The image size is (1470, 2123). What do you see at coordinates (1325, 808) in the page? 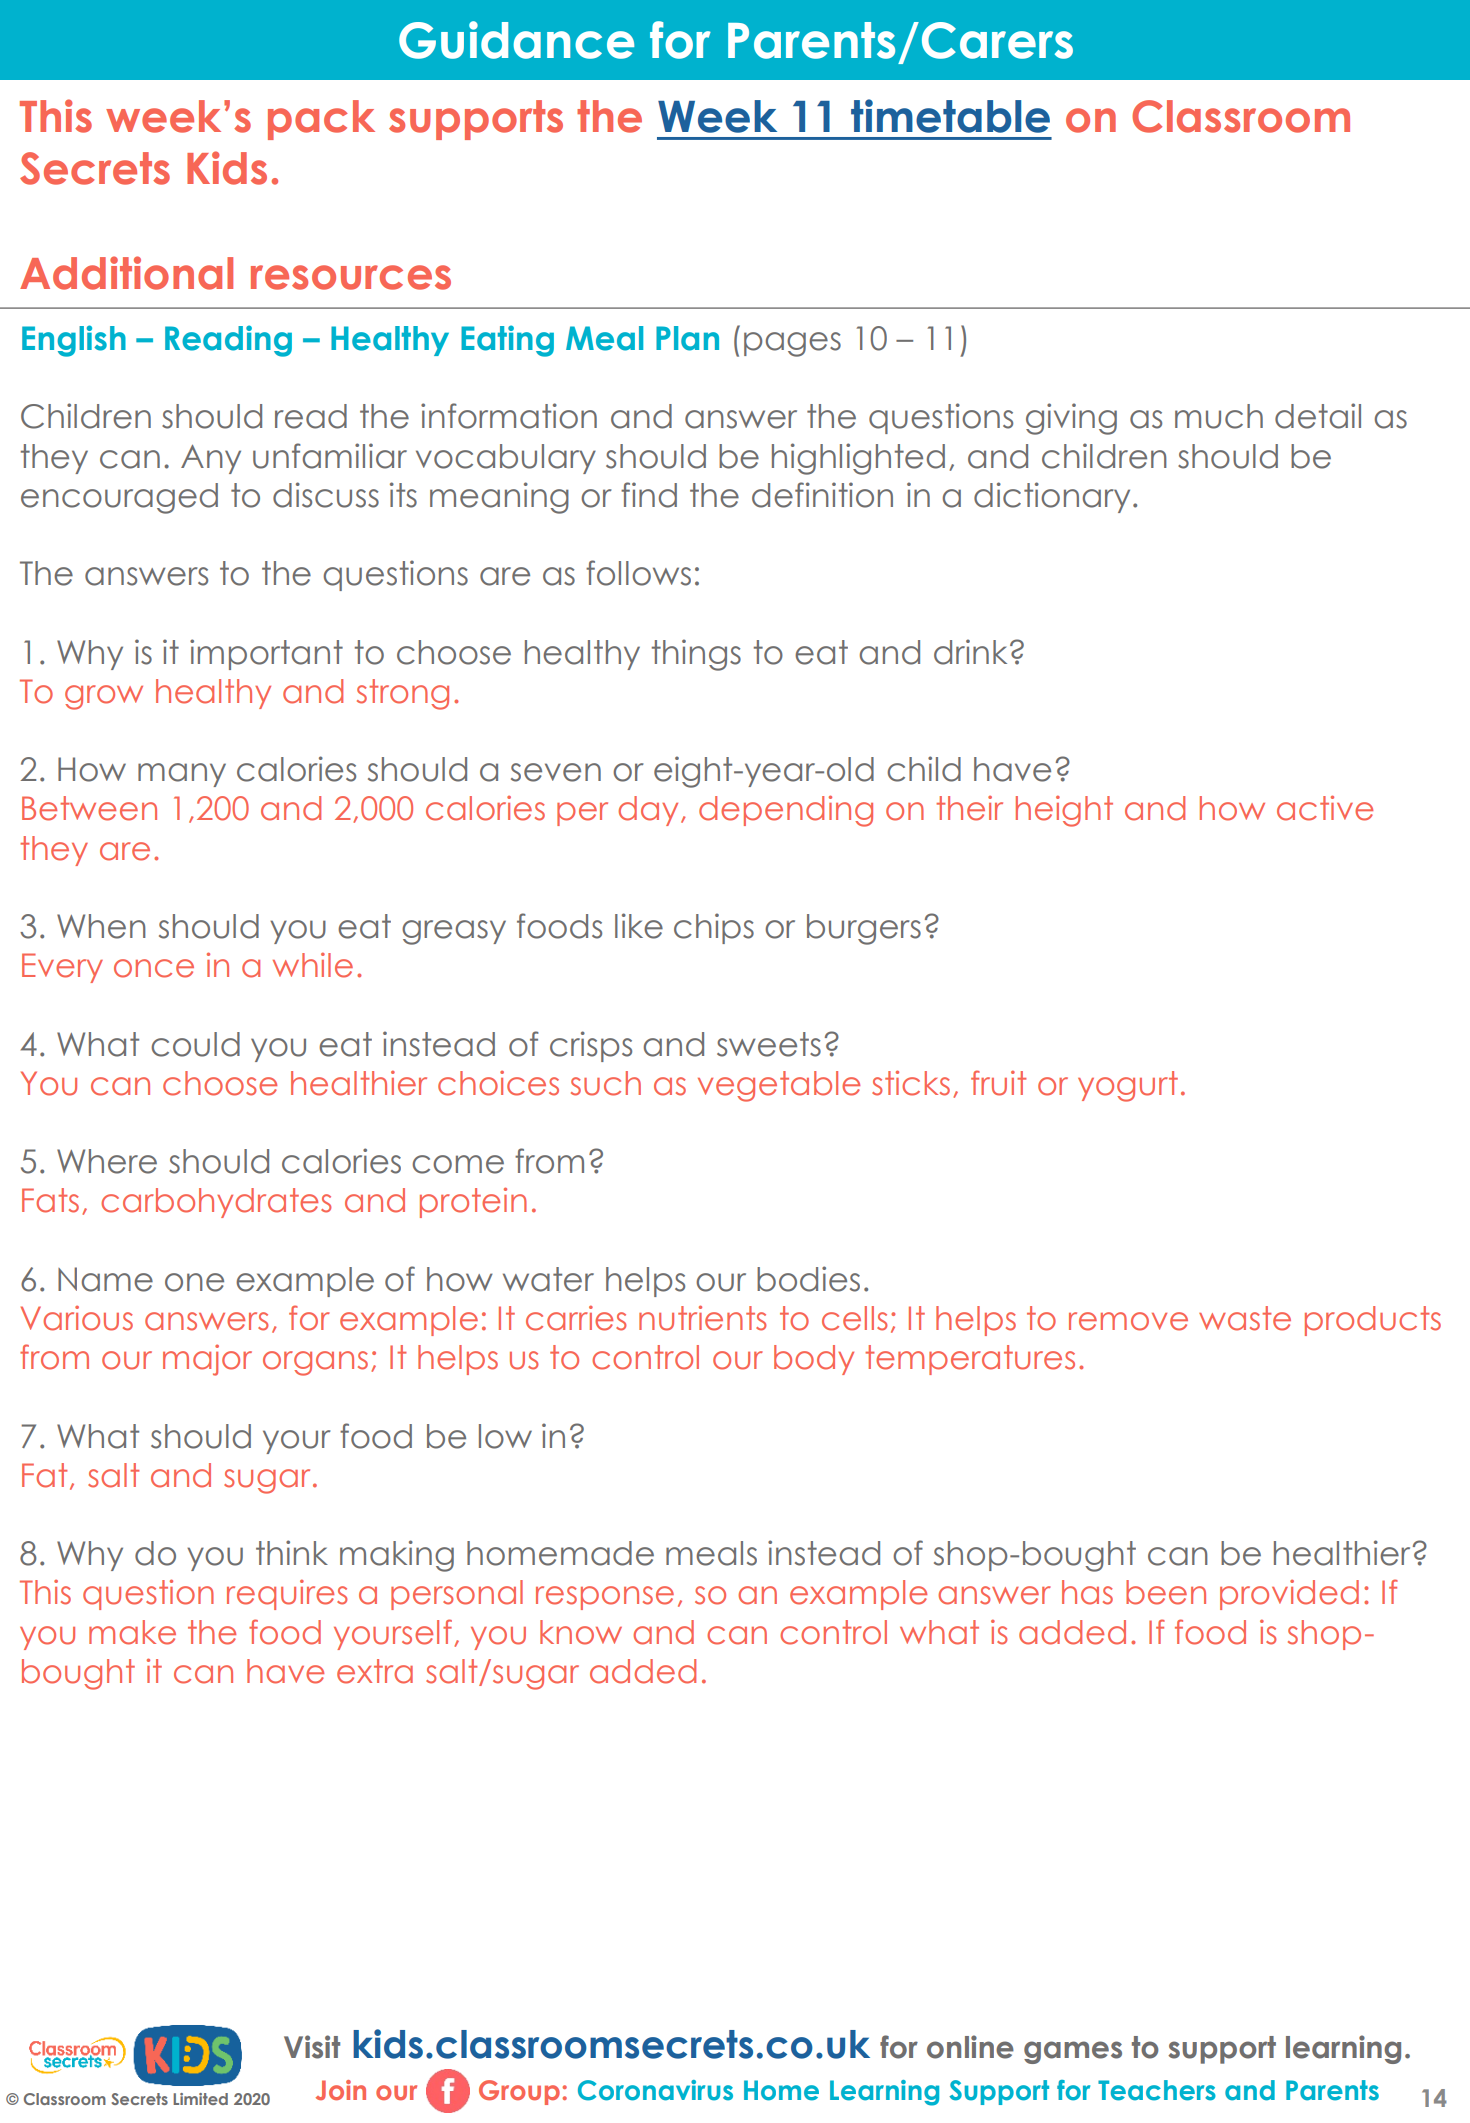
I see `active` at bounding box center [1325, 808].
